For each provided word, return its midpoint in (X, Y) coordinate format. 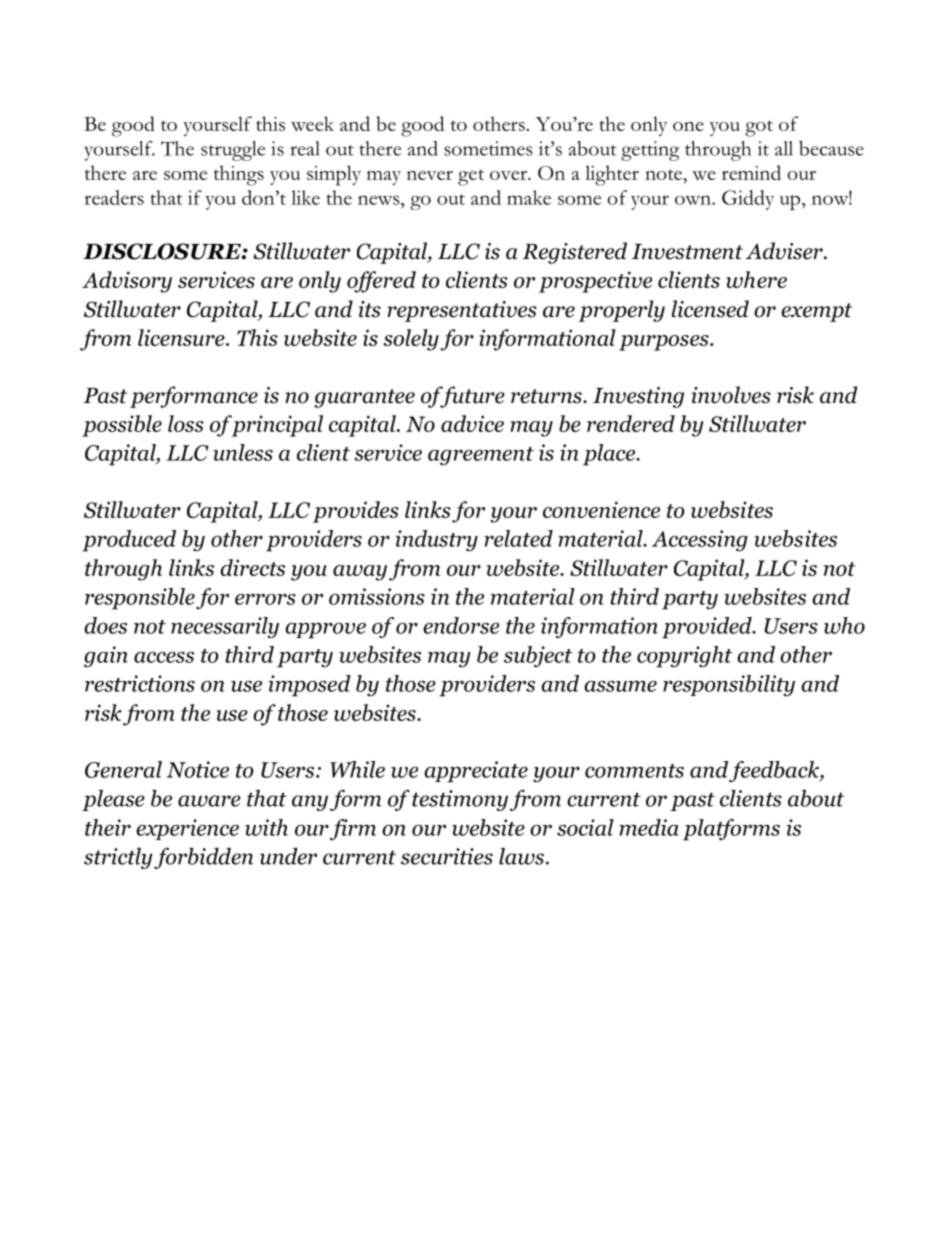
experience (187, 829)
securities (447, 856)
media (649, 827)
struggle (233, 151)
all (784, 148)
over (509, 175)
